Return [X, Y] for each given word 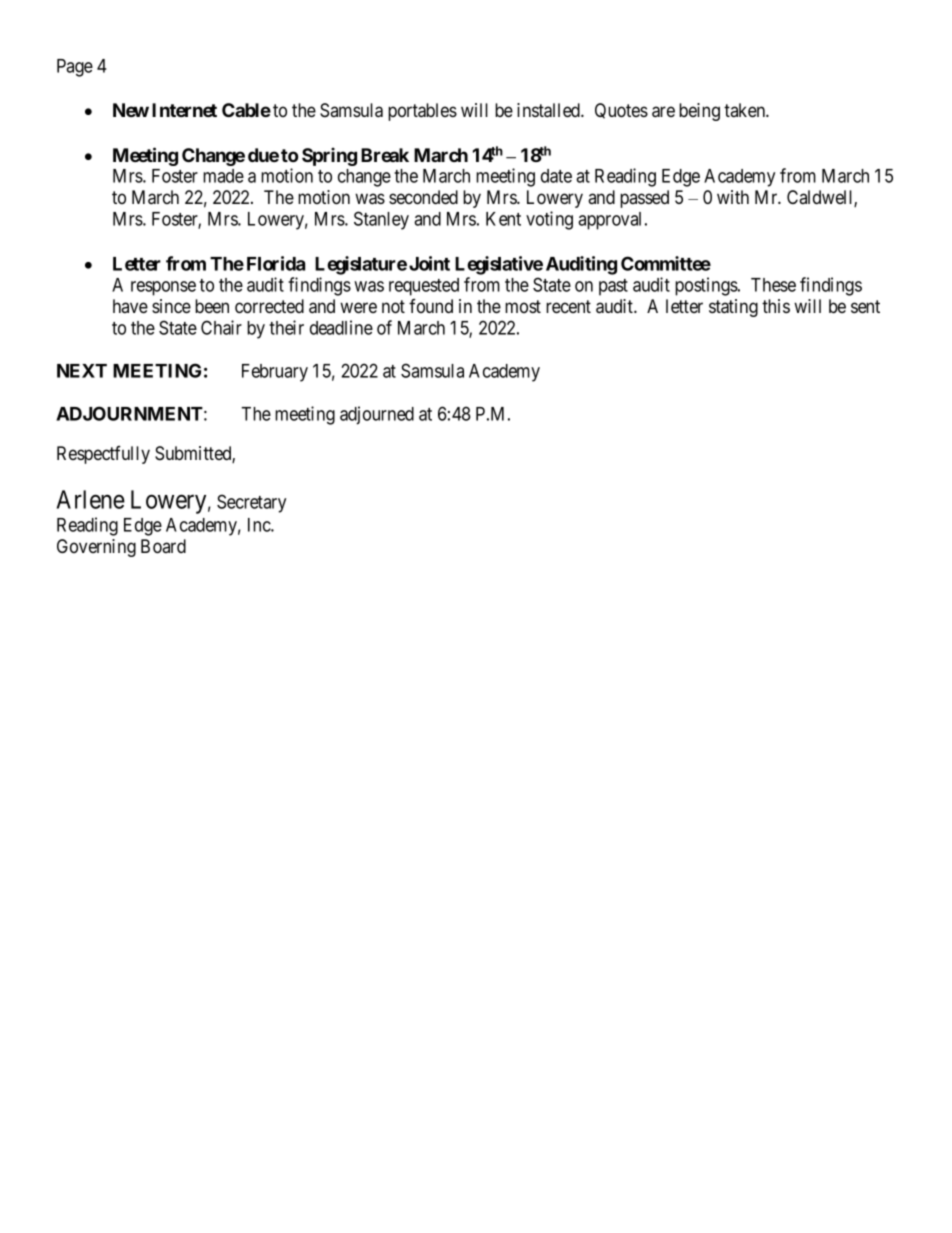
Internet [184, 110]
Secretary [251, 503]
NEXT [82, 371]
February [275, 373]
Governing [96, 548]
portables [422, 112]
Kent [503, 219]
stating [733, 308]
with [733, 197]
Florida [276, 263]
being [699, 112]
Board [163, 546]
